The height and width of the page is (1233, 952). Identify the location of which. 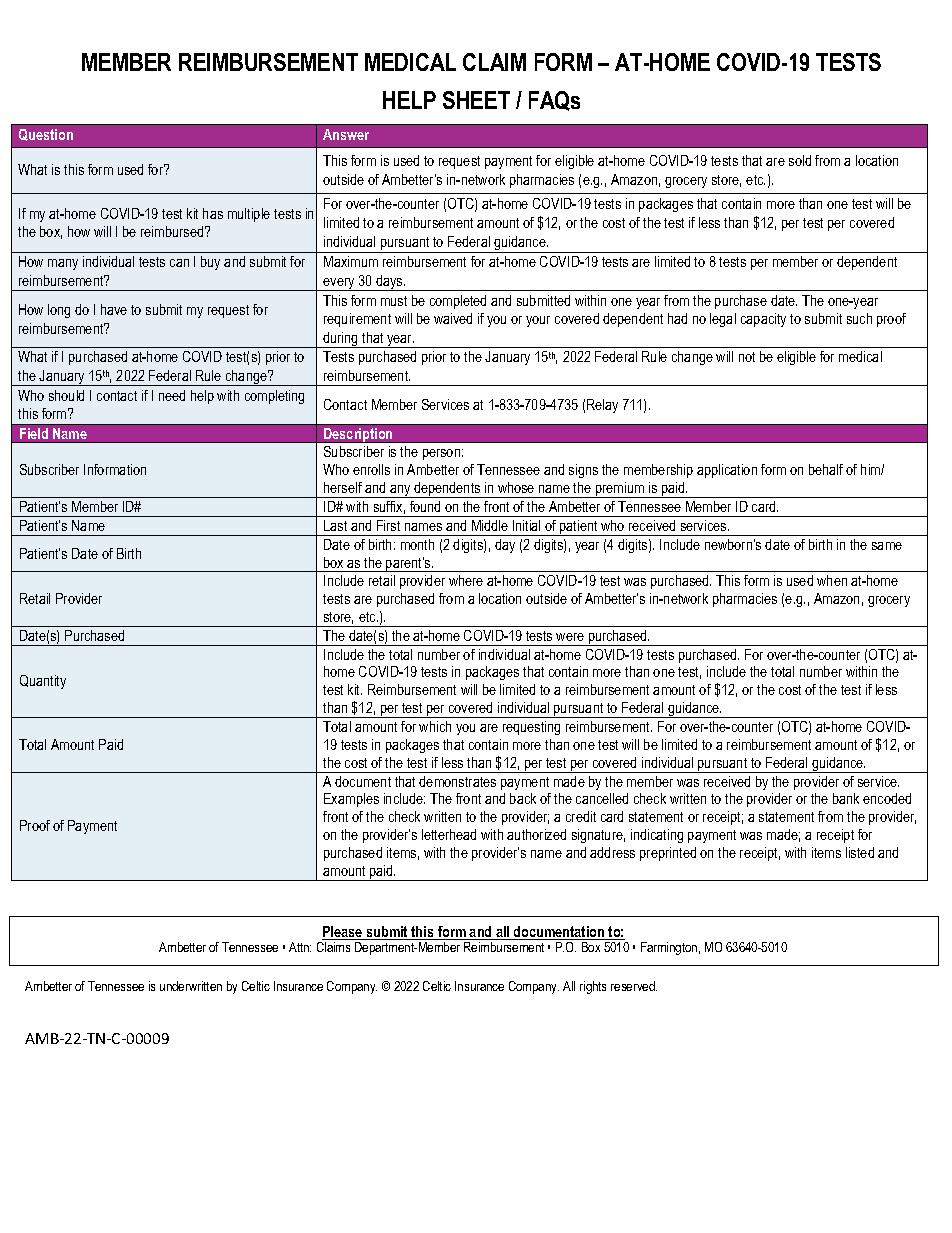
(435, 726).
